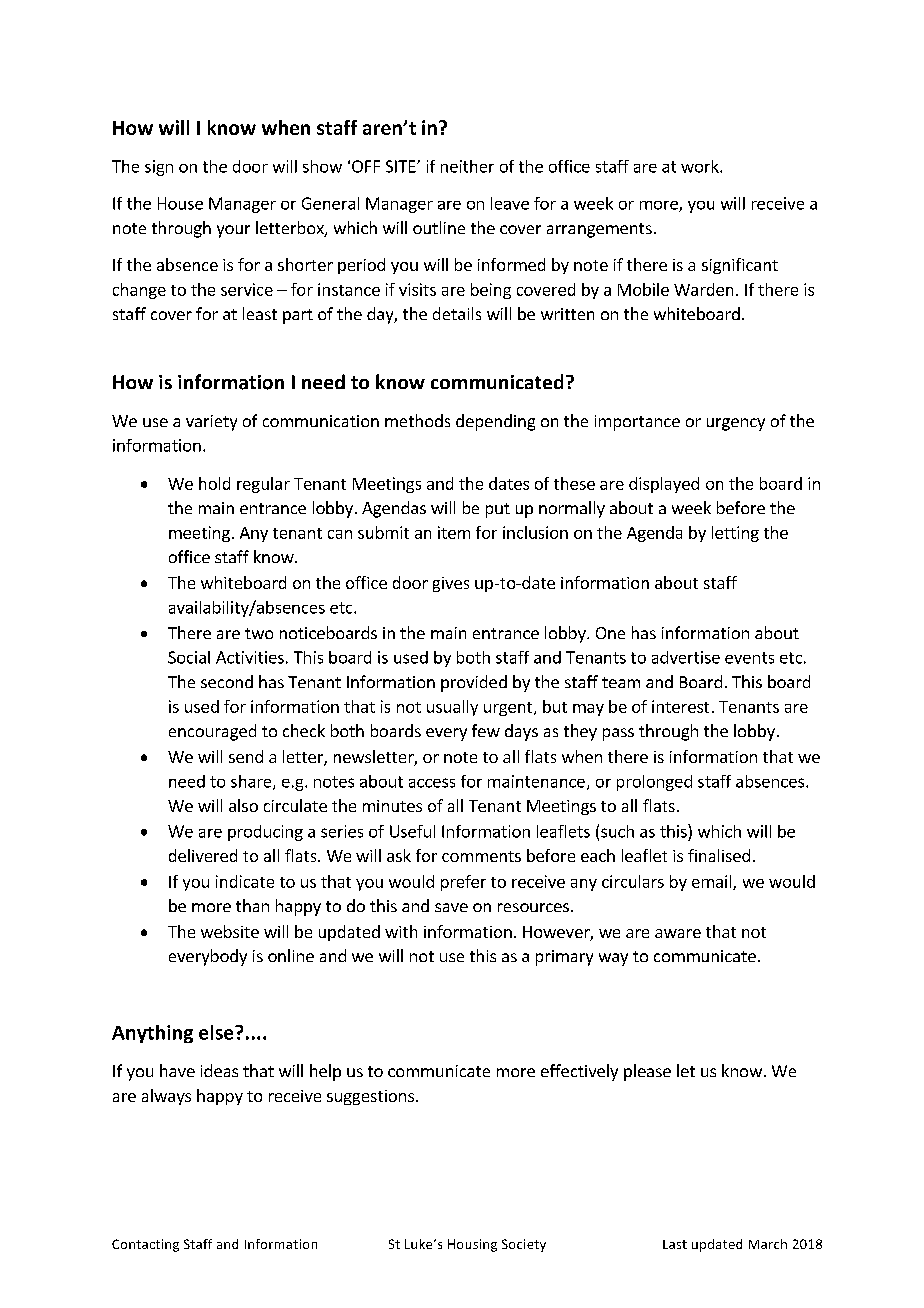 Image resolution: width=924 pixels, height=1308 pixels. What do you see at coordinates (211, 423) in the screenshot?
I see `variety` at bounding box center [211, 423].
